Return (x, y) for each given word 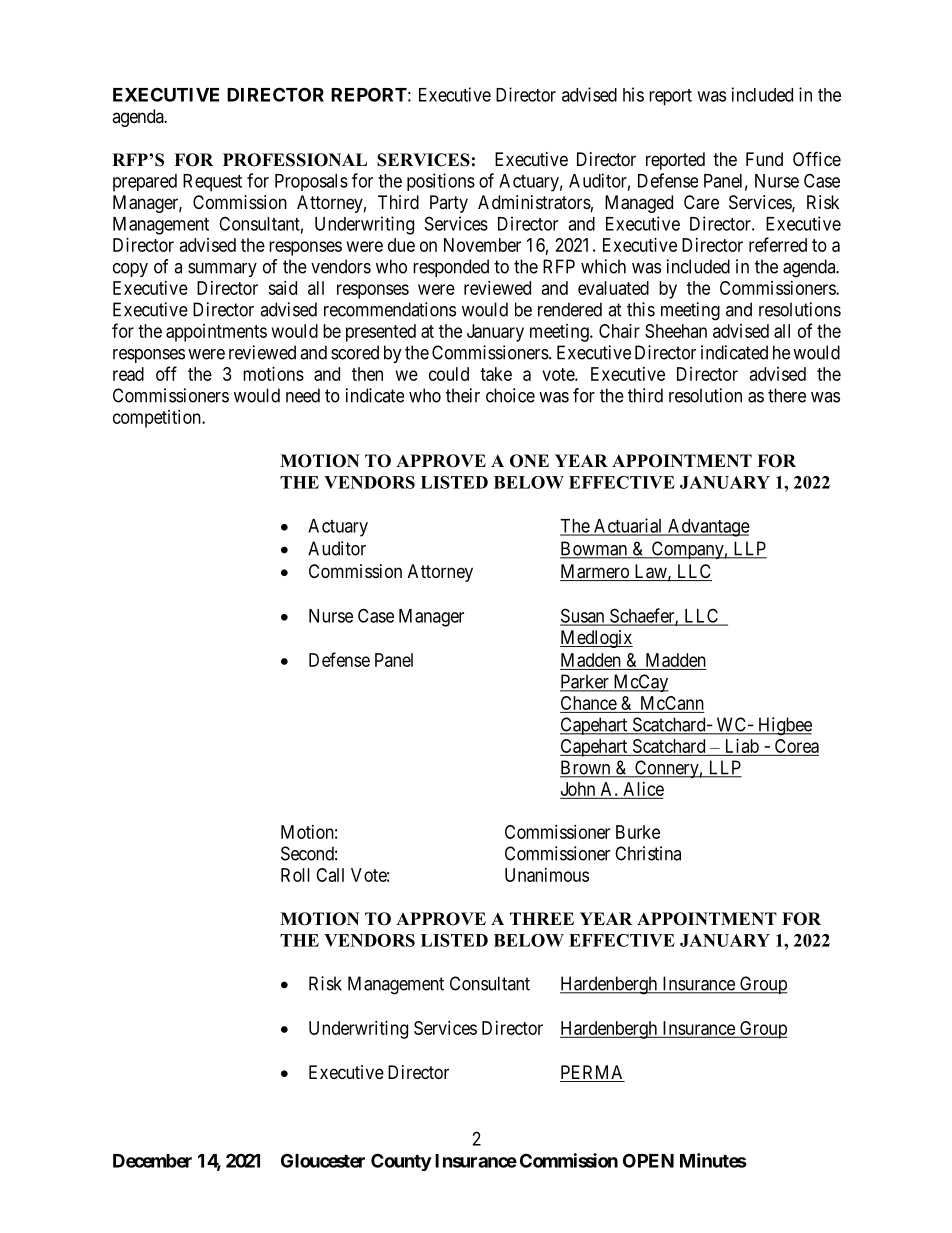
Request (212, 183)
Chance (589, 704)
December (152, 1161)
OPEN (648, 1160)
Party (449, 204)
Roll (295, 875)
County (401, 1162)
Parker (585, 682)
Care (701, 202)
